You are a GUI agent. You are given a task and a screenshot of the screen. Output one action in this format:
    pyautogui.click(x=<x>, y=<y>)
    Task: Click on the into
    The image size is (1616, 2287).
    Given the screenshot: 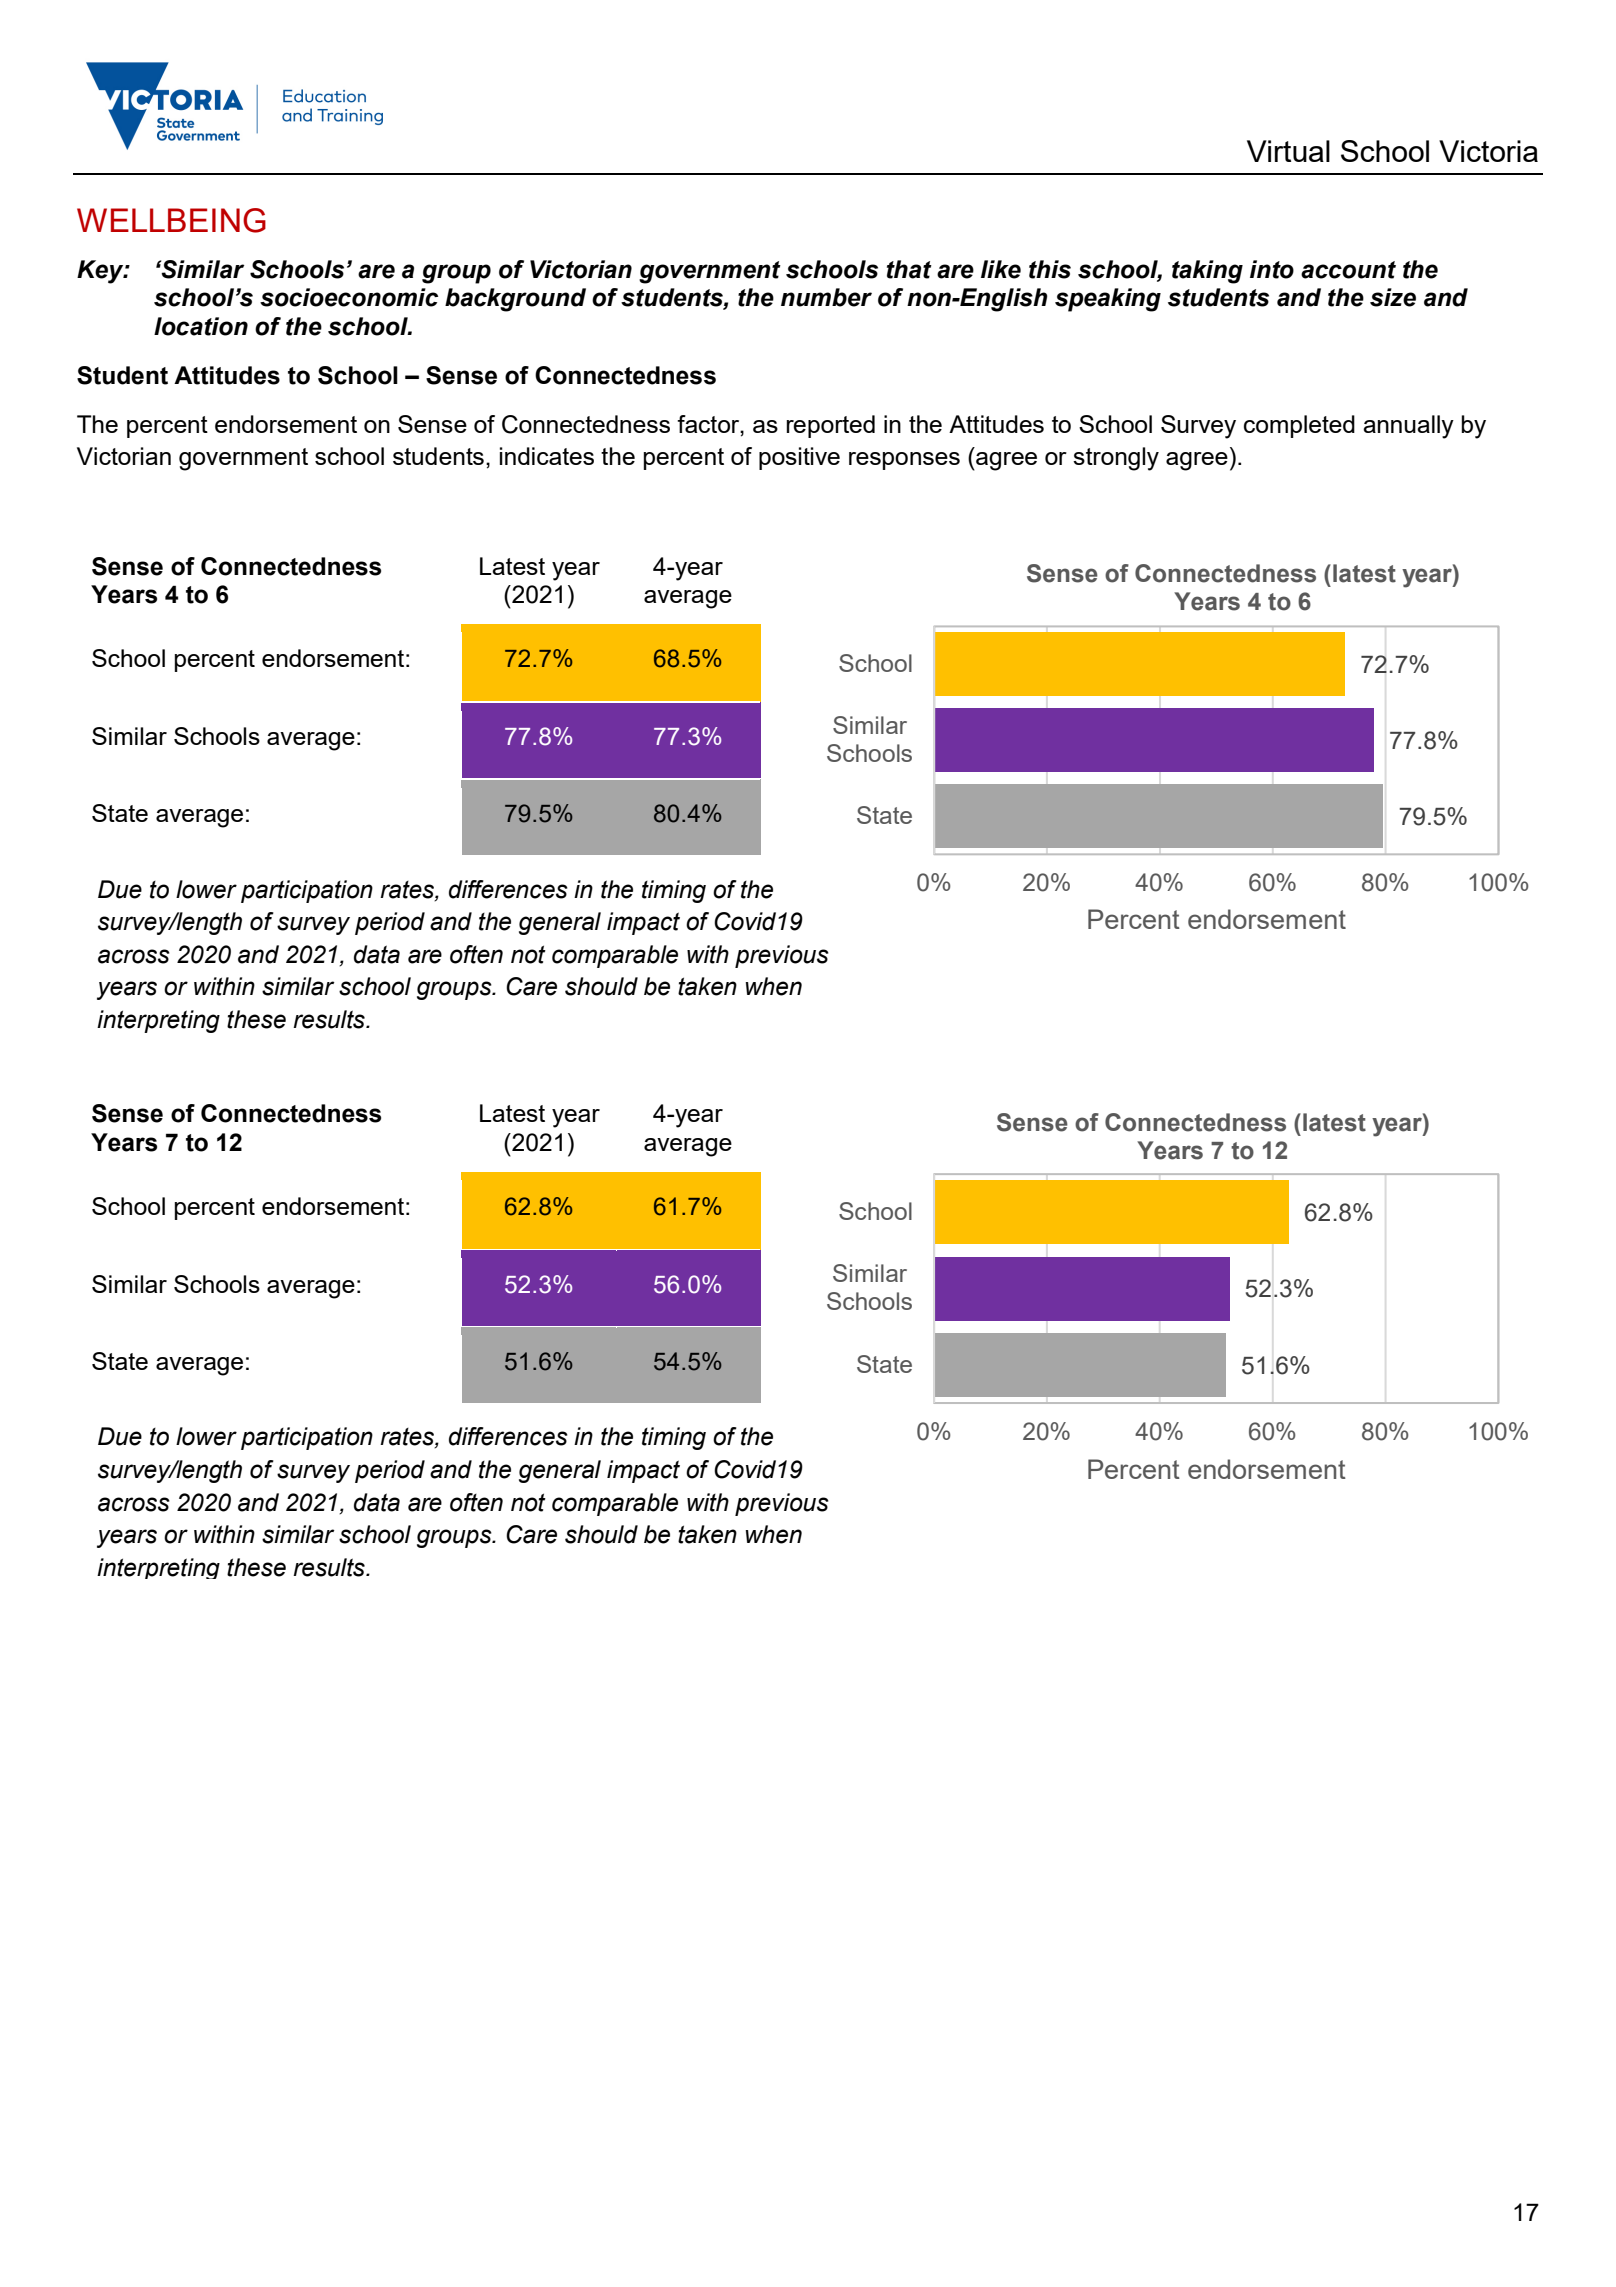 What is the action you would take?
    pyautogui.click(x=1272, y=269)
